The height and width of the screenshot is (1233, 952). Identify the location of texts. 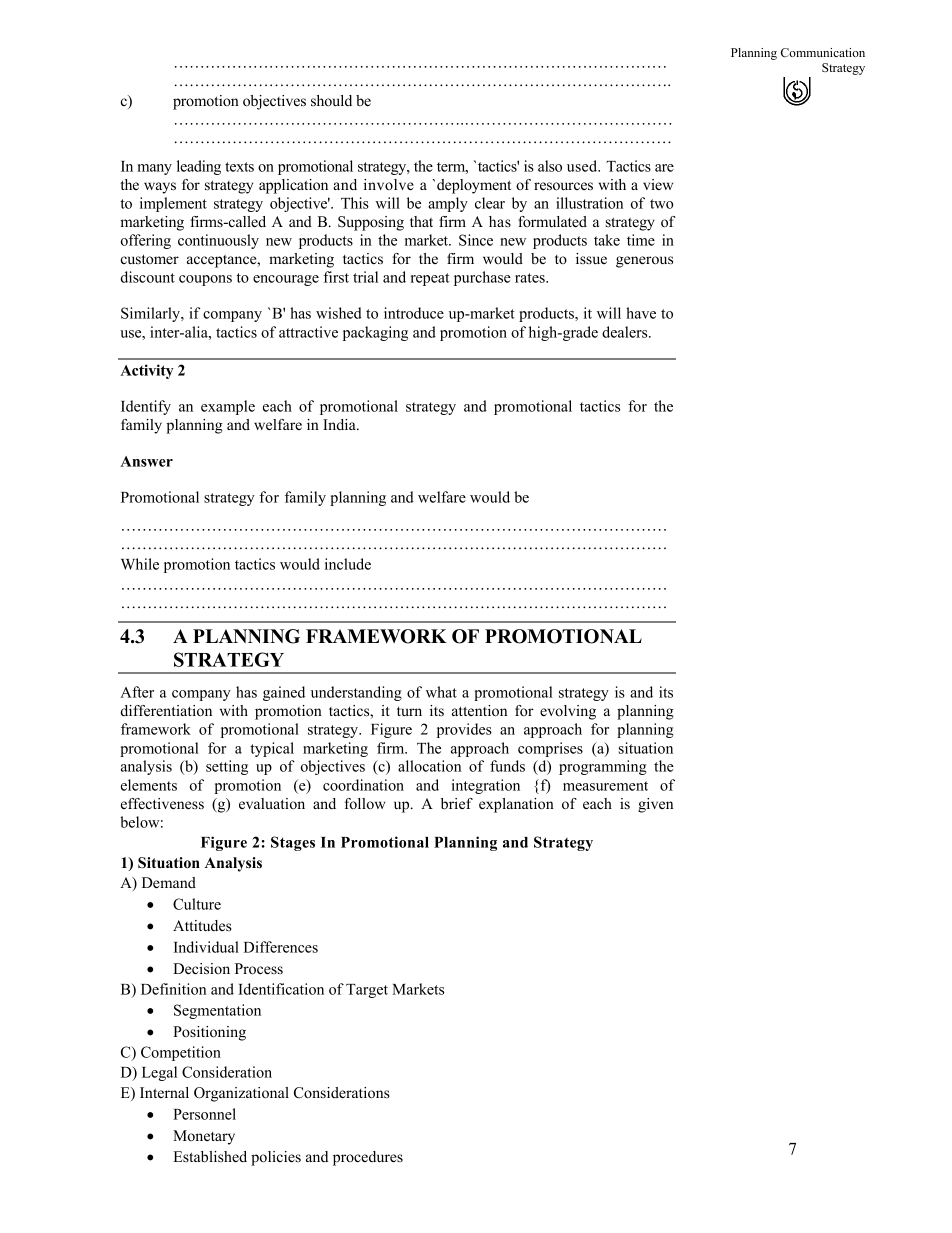
(239, 167).
